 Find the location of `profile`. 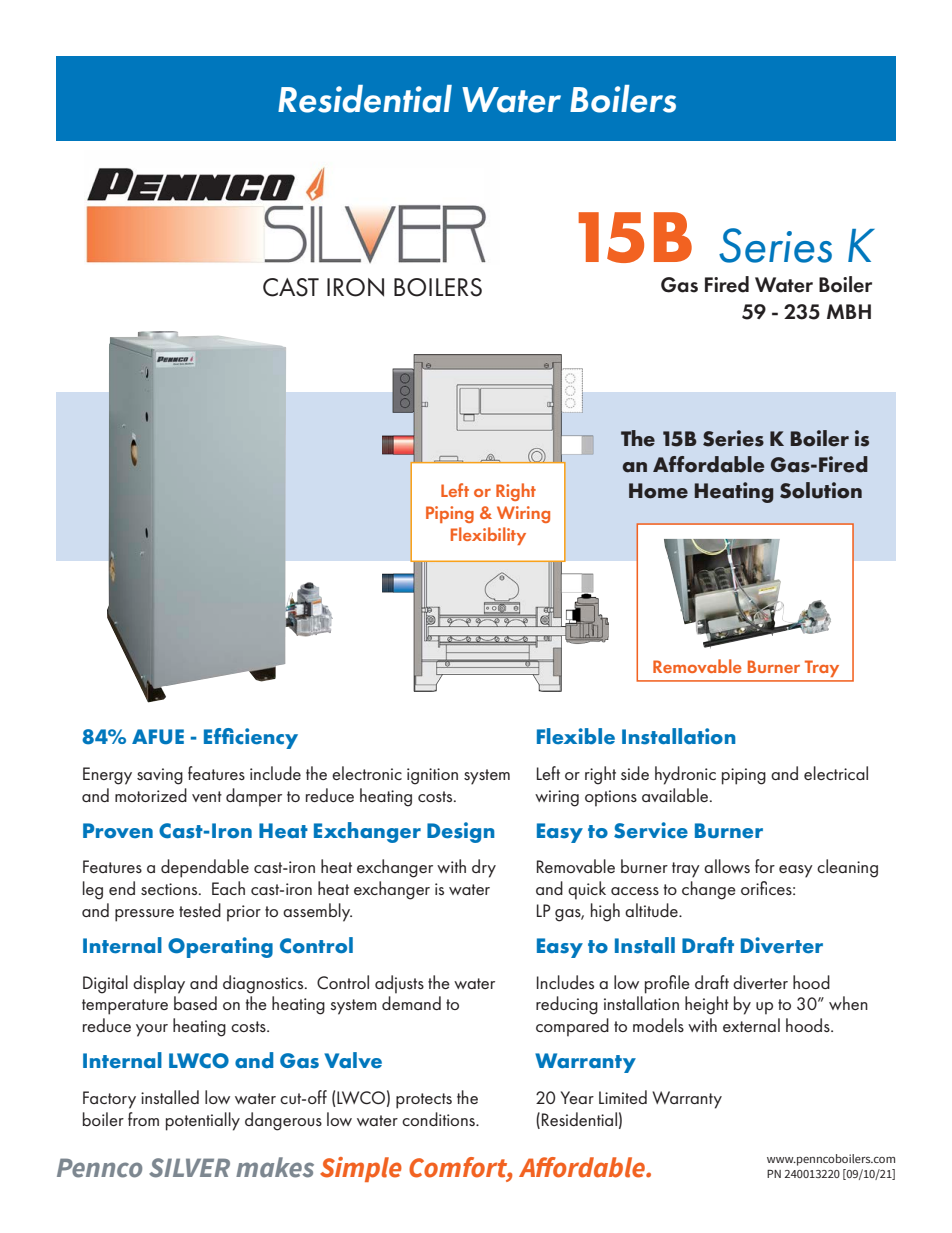

profile is located at coordinates (667, 984).
